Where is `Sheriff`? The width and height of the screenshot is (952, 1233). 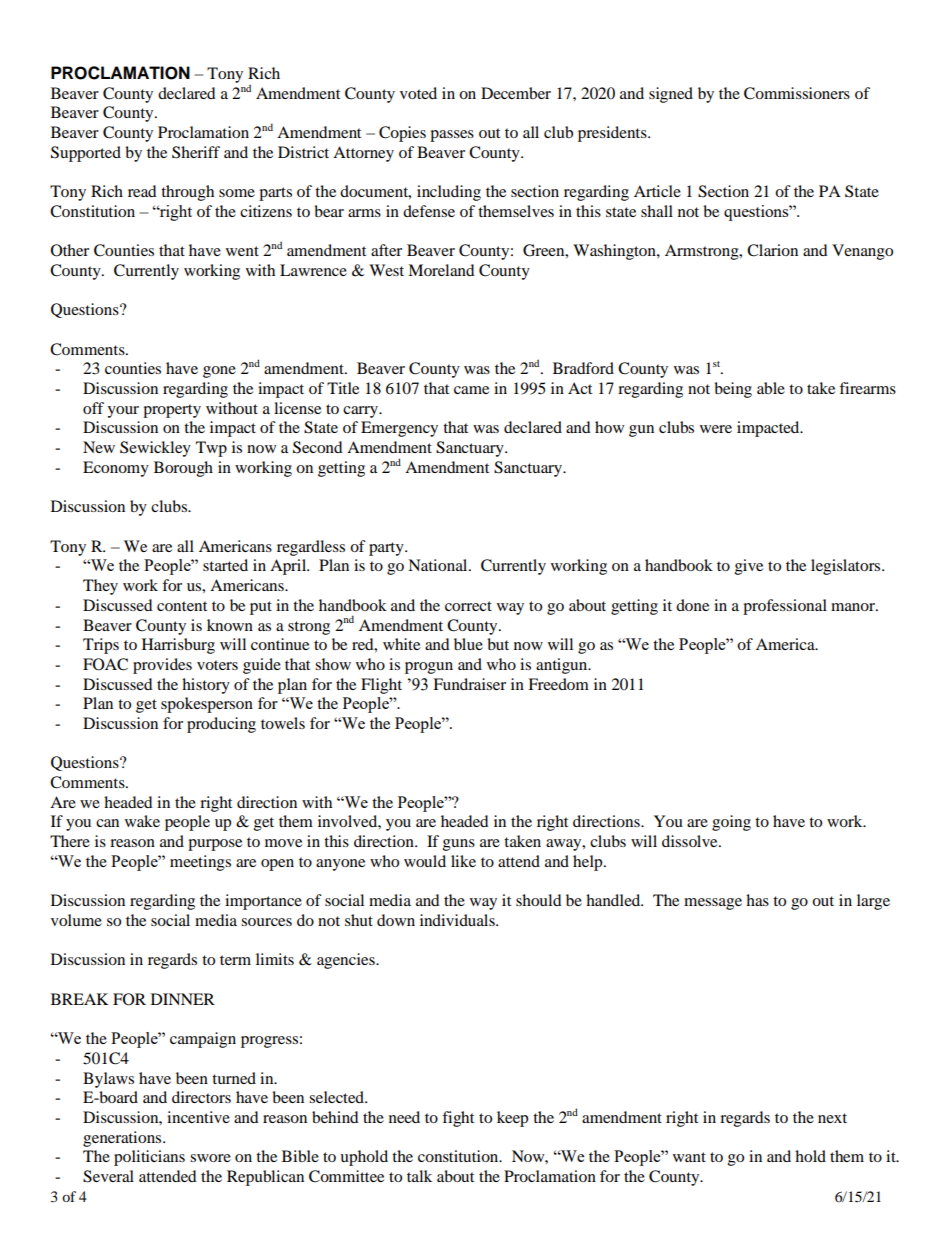
Sheriff is located at coordinates (196, 152).
